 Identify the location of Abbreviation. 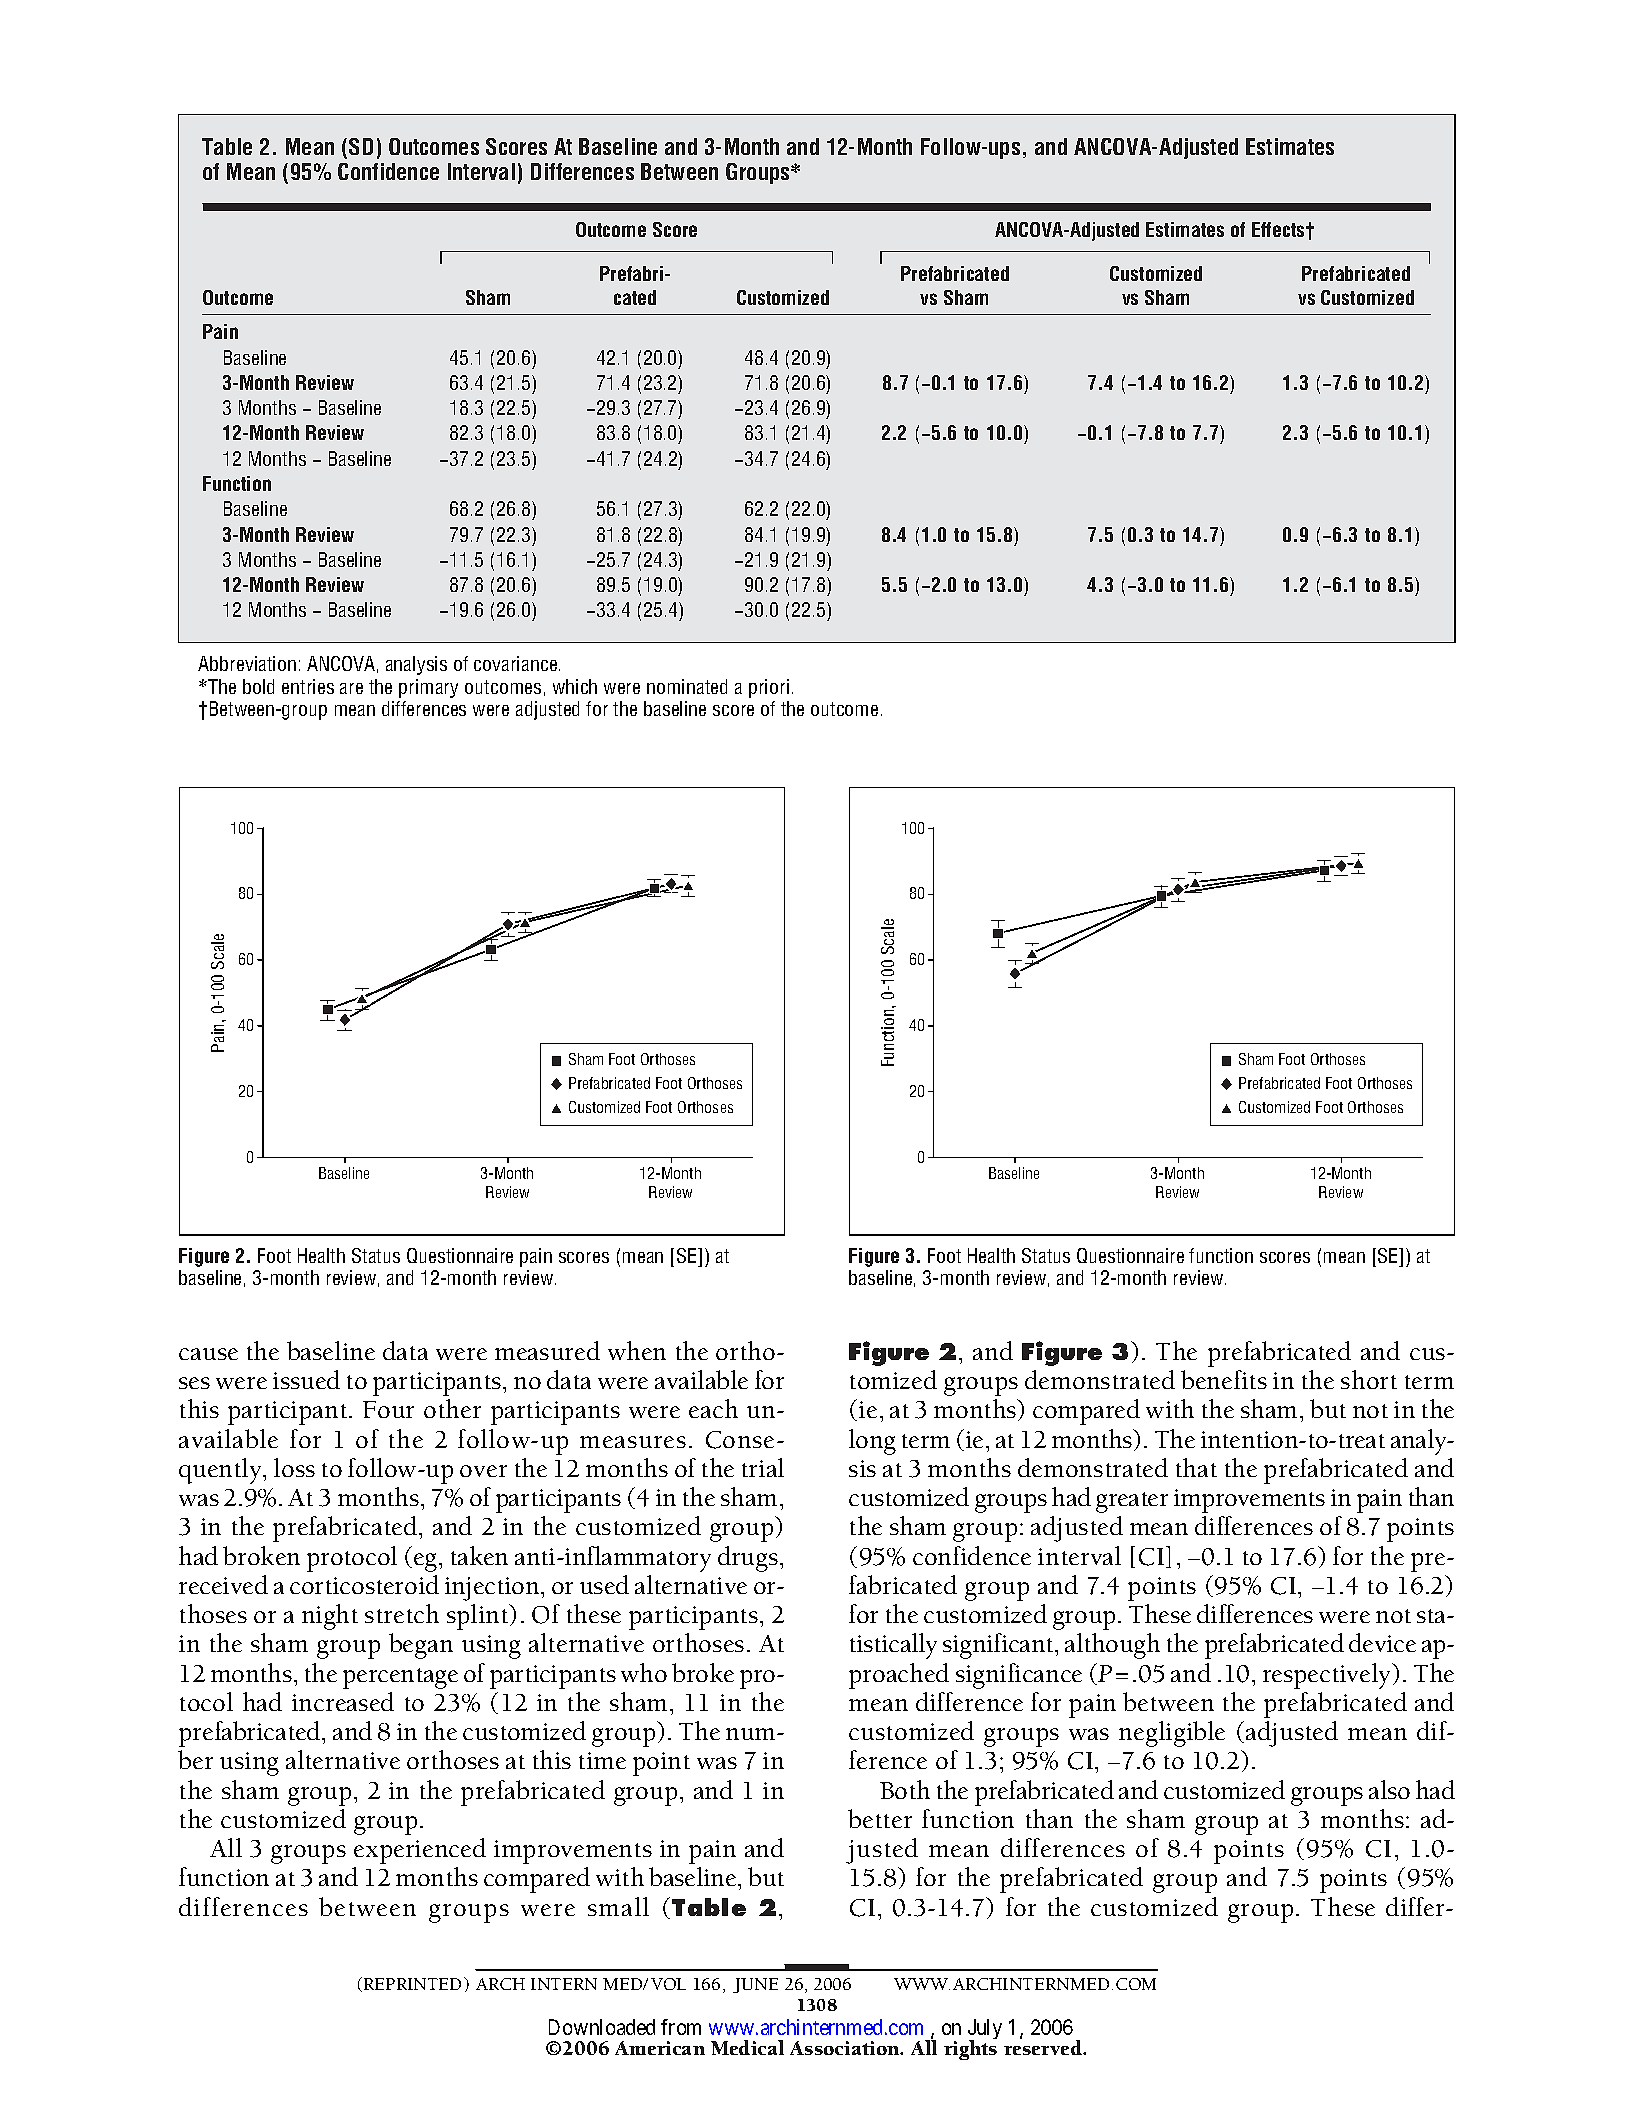
(247, 663).
